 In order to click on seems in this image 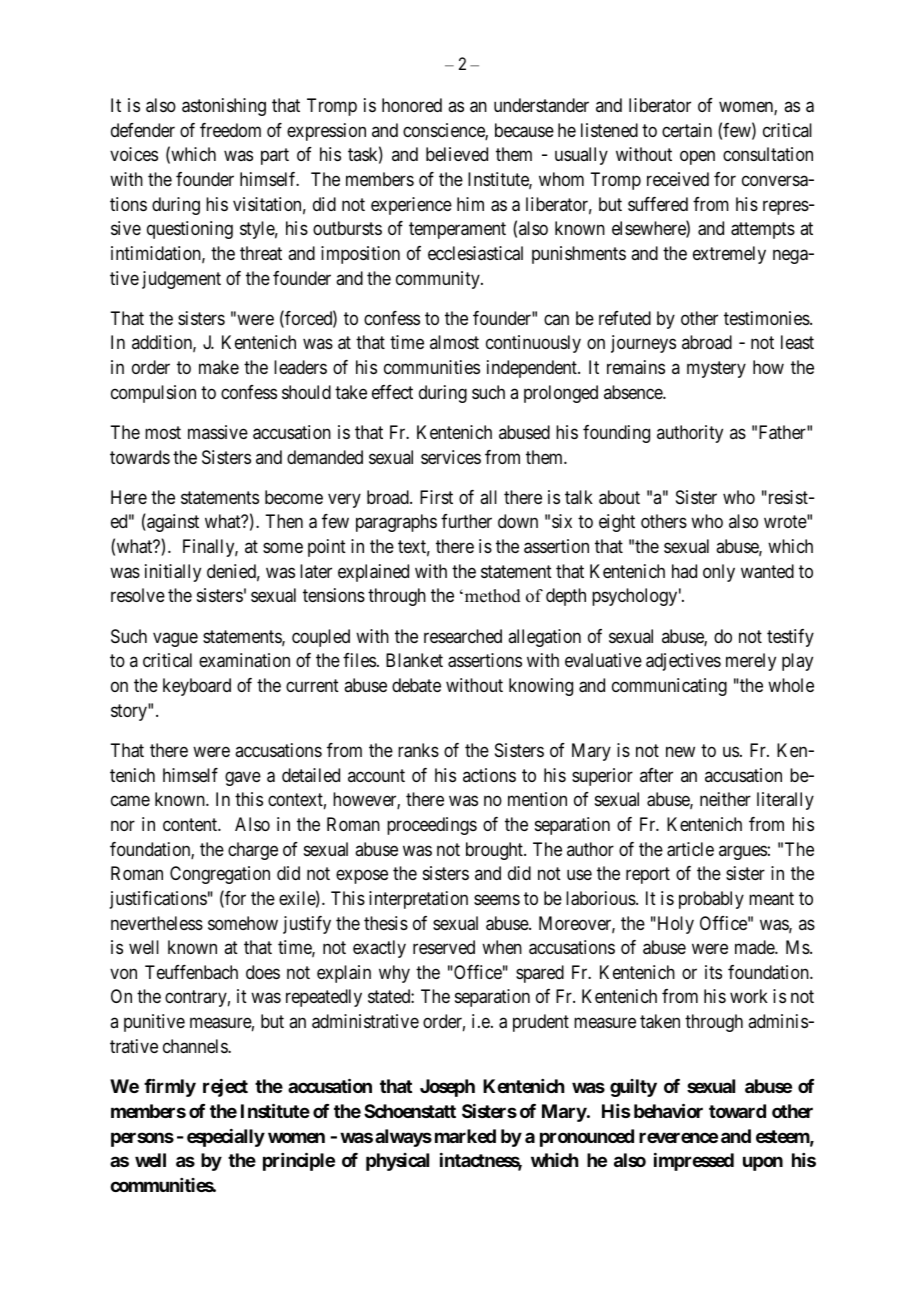, I will do `click(497, 899)`.
